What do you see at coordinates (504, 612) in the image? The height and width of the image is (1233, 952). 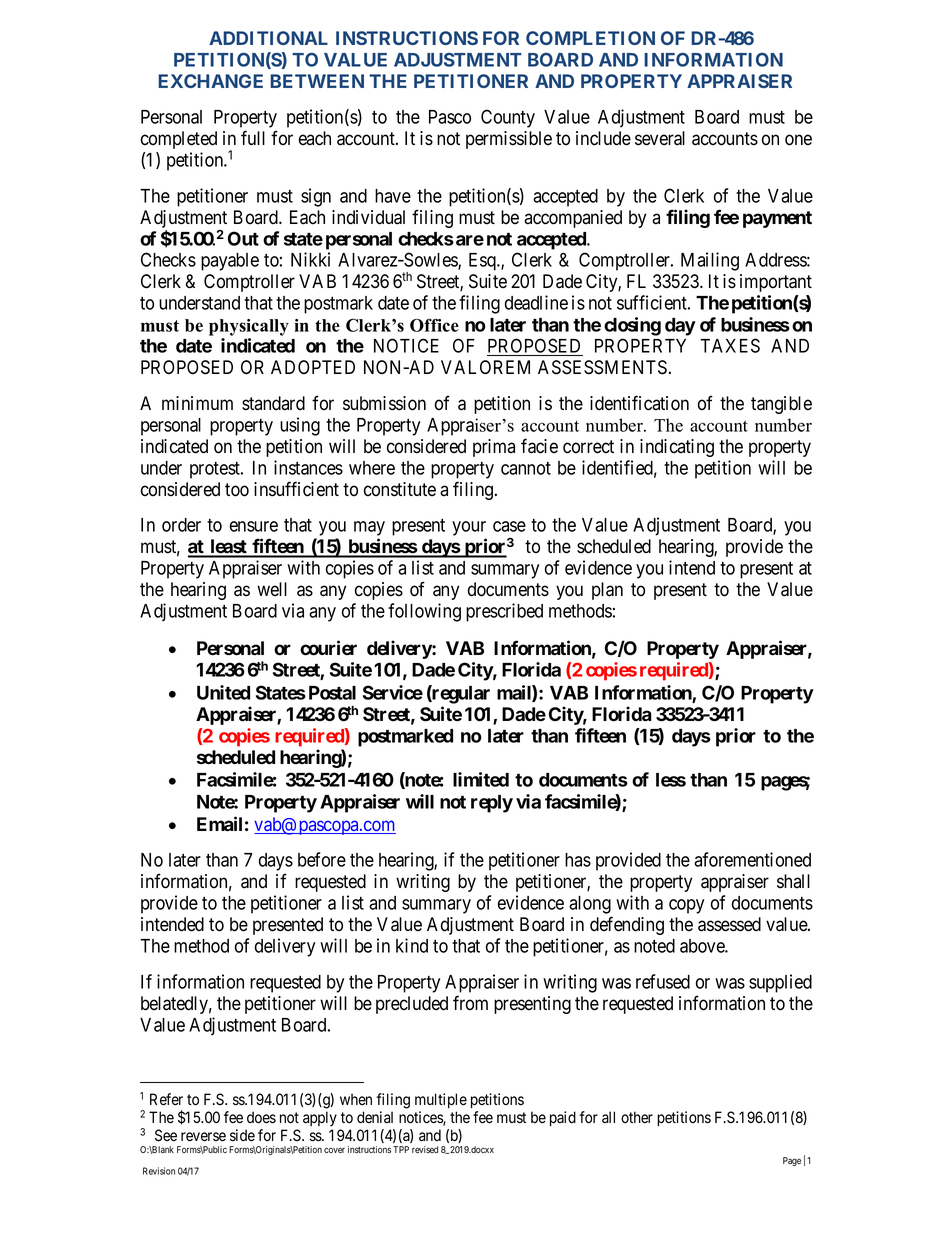 I see `prescribed` at bounding box center [504, 612].
